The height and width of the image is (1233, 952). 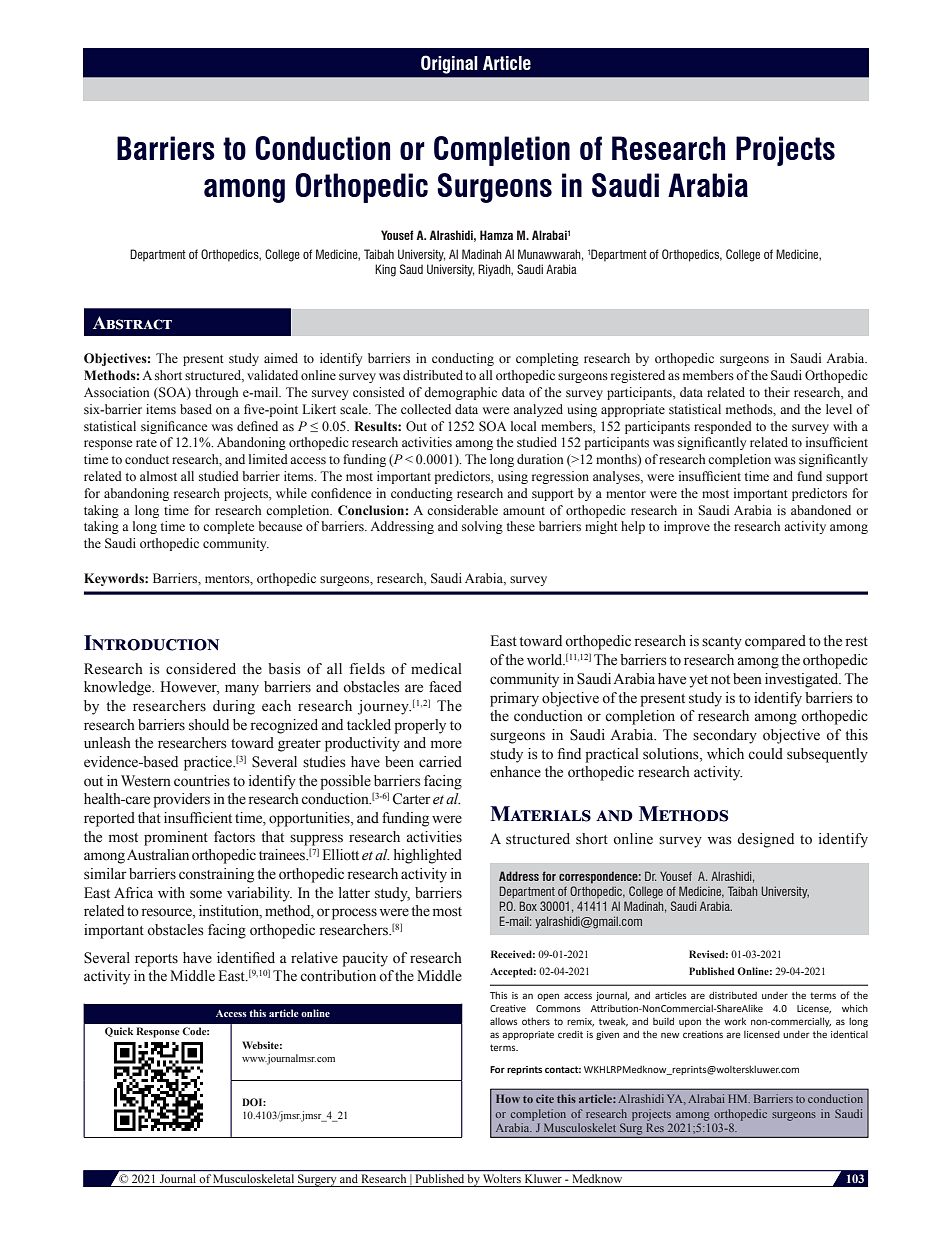 What do you see at coordinates (638, 376) in the image?
I see `registered` at bounding box center [638, 376].
